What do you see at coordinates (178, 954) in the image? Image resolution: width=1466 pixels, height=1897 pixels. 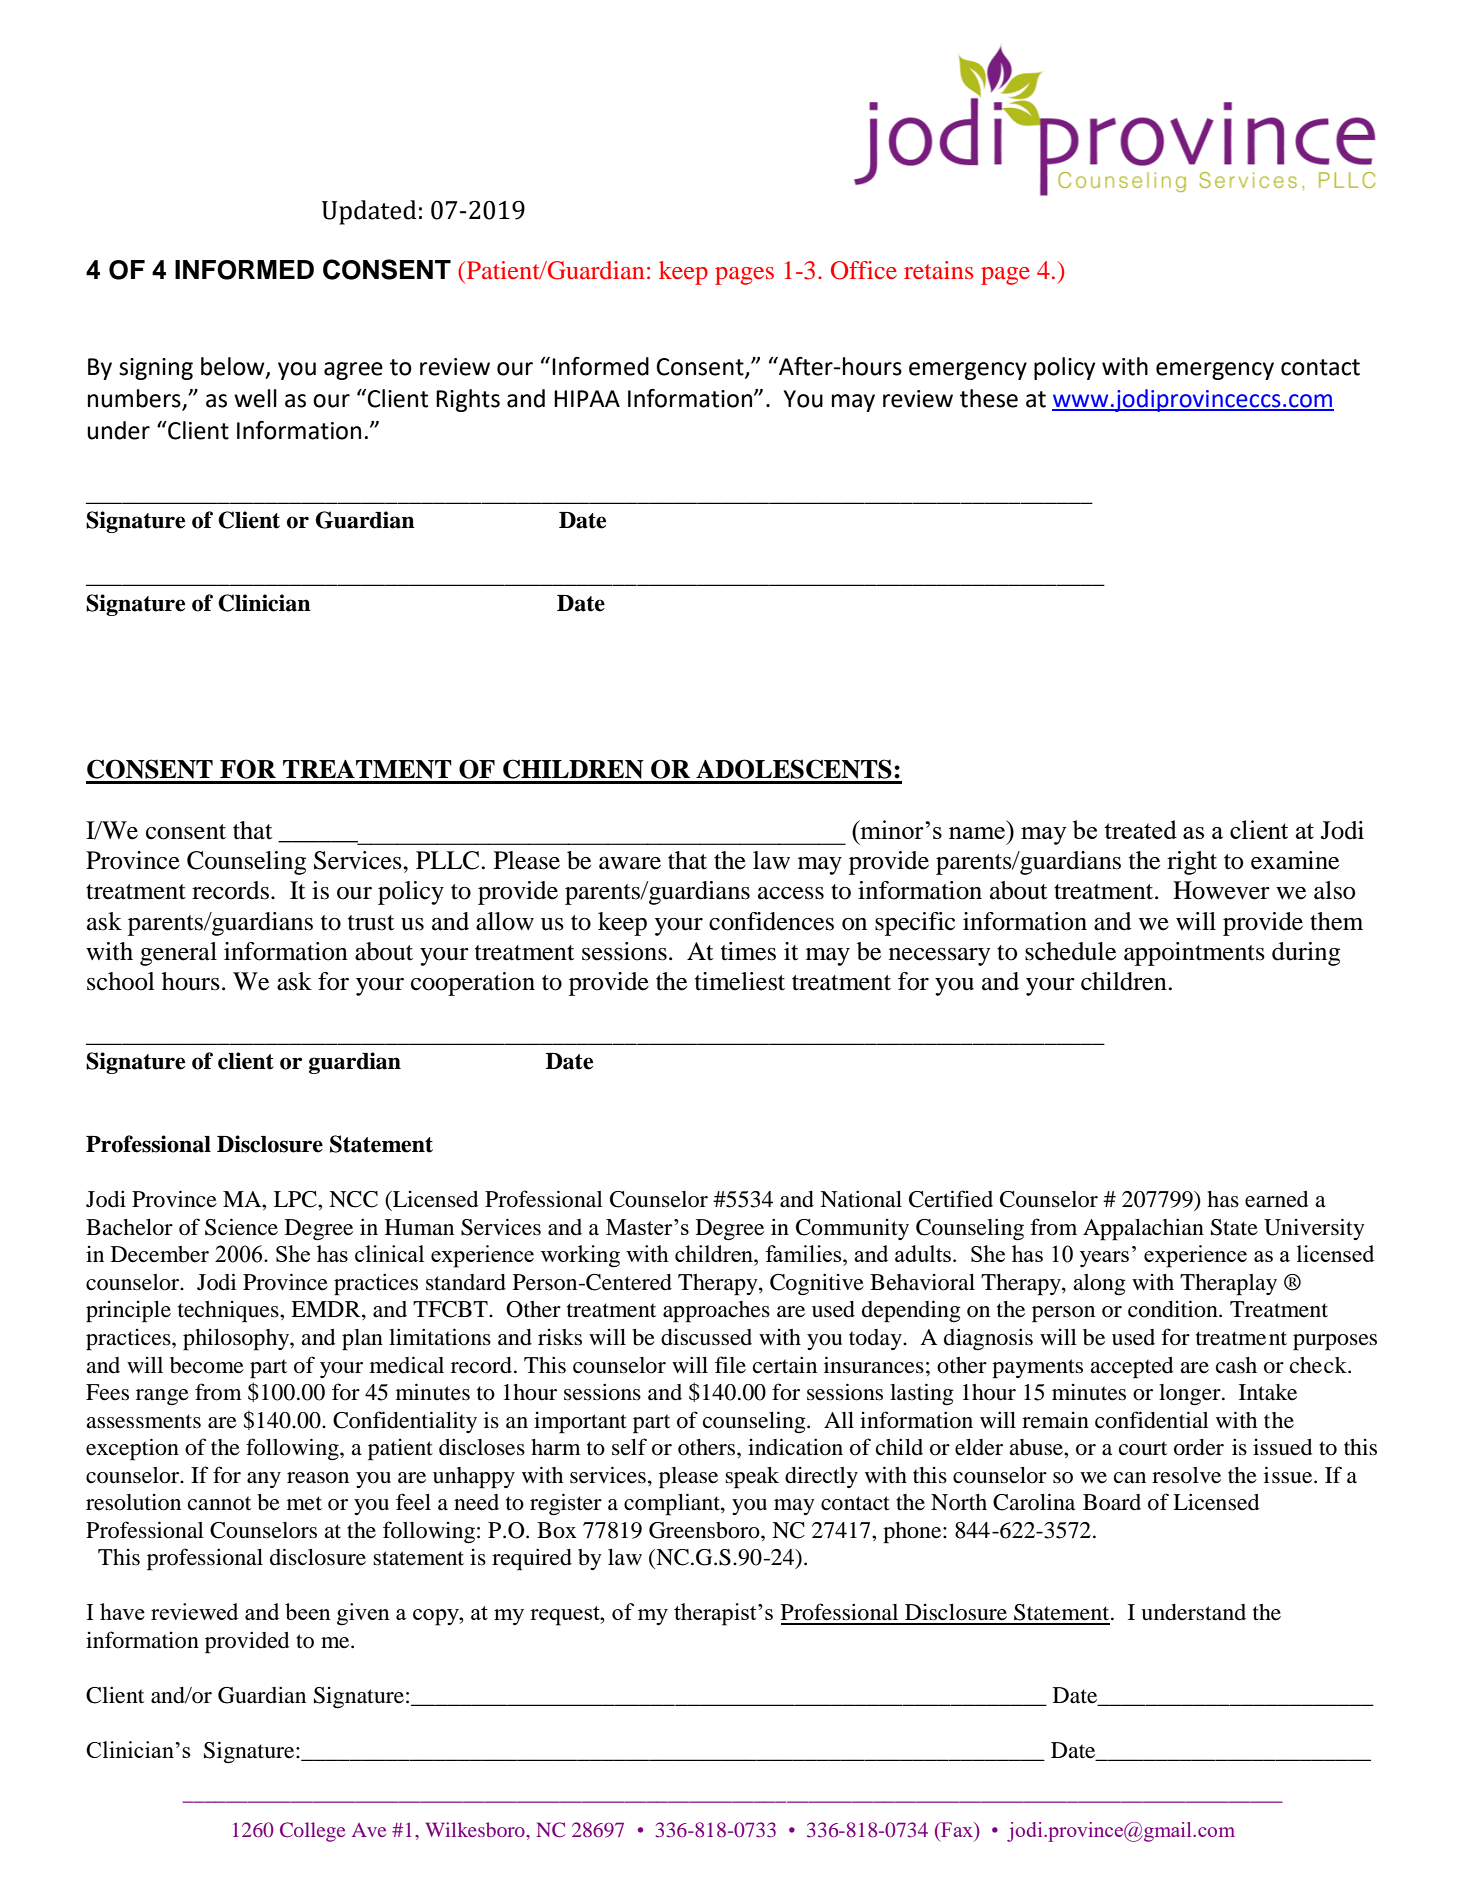 I see `general` at bounding box center [178, 954].
